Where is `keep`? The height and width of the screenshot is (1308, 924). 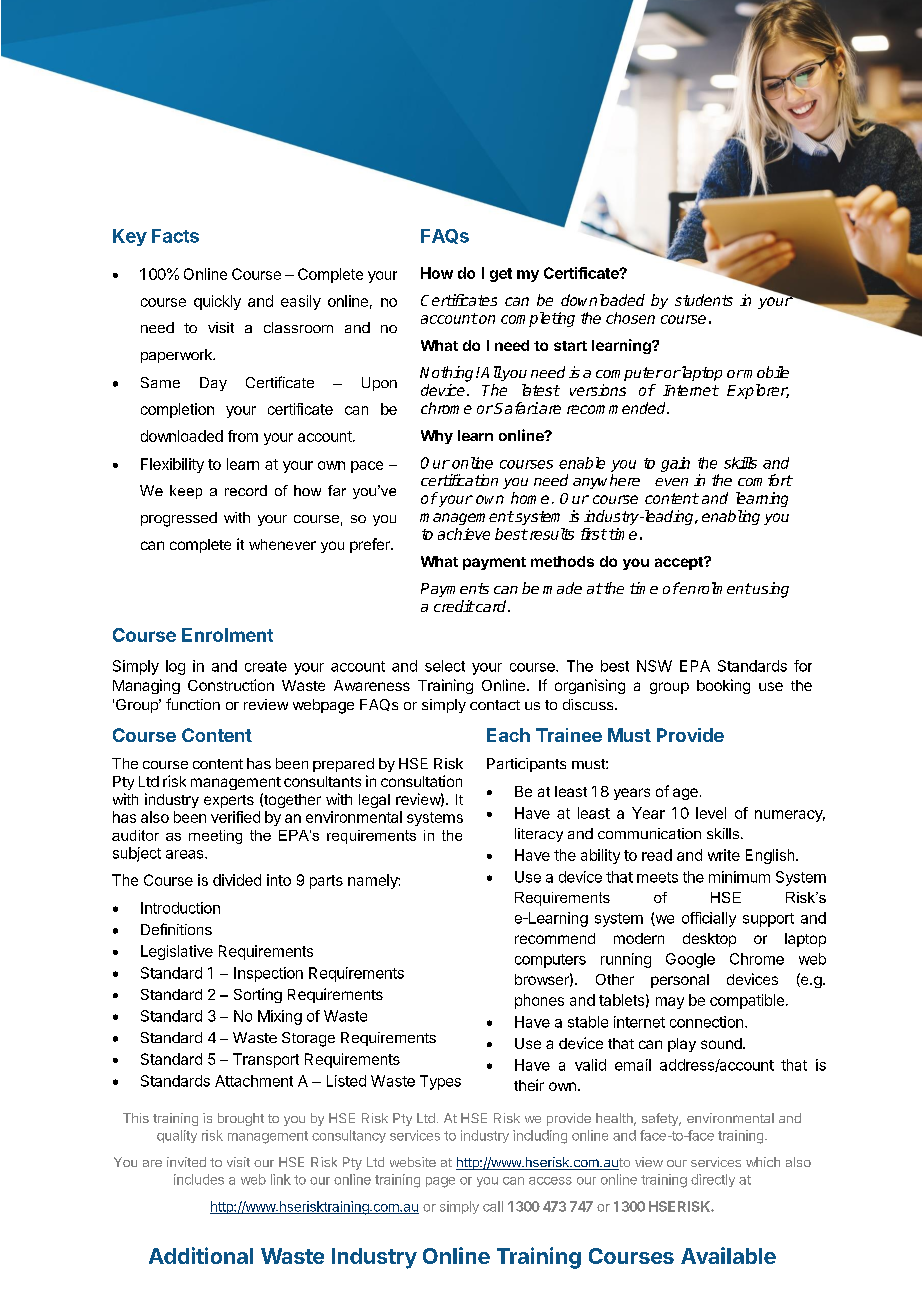
keep is located at coordinates (186, 492).
